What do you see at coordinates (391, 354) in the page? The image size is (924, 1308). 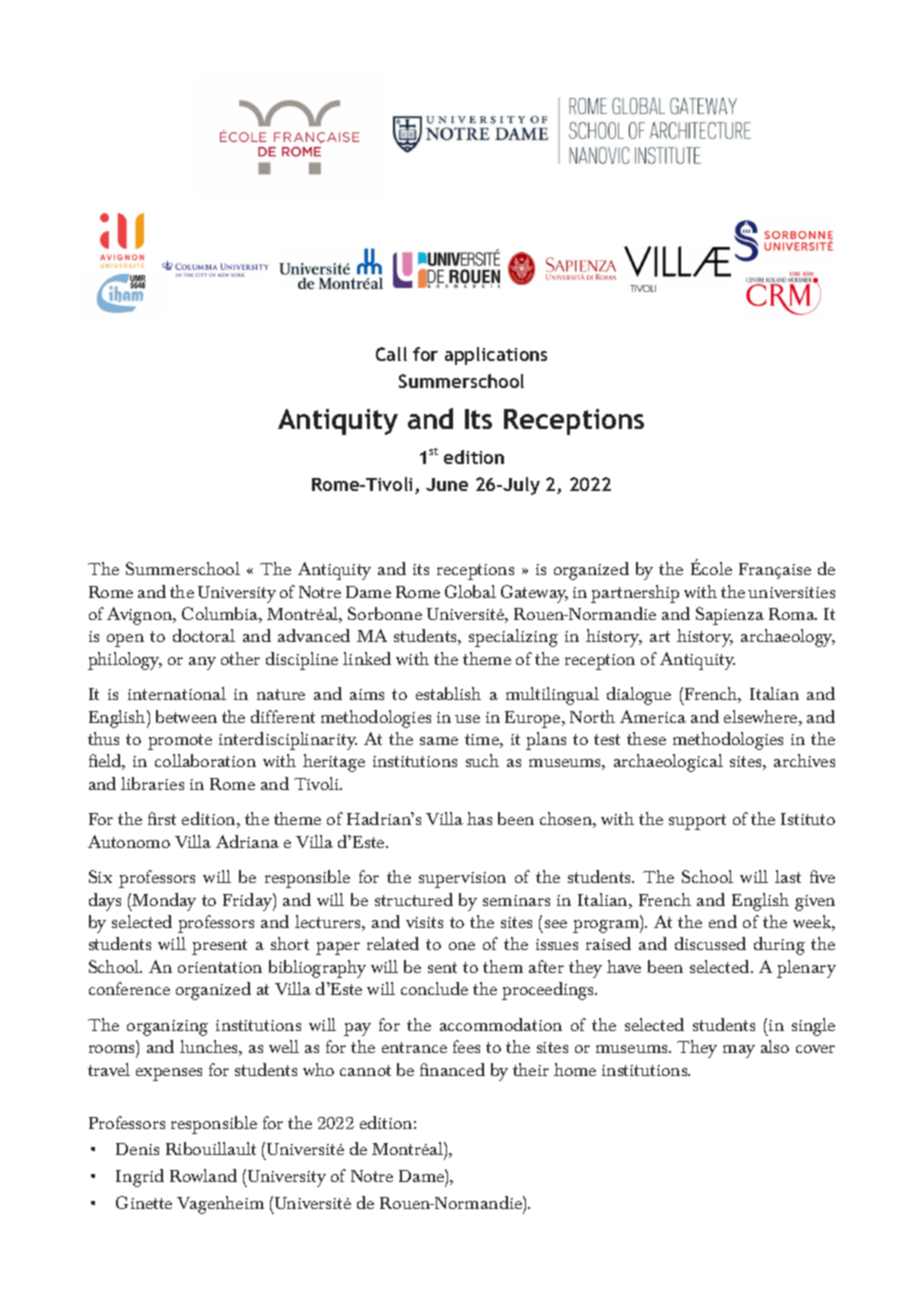 I see `Call` at bounding box center [391, 354].
